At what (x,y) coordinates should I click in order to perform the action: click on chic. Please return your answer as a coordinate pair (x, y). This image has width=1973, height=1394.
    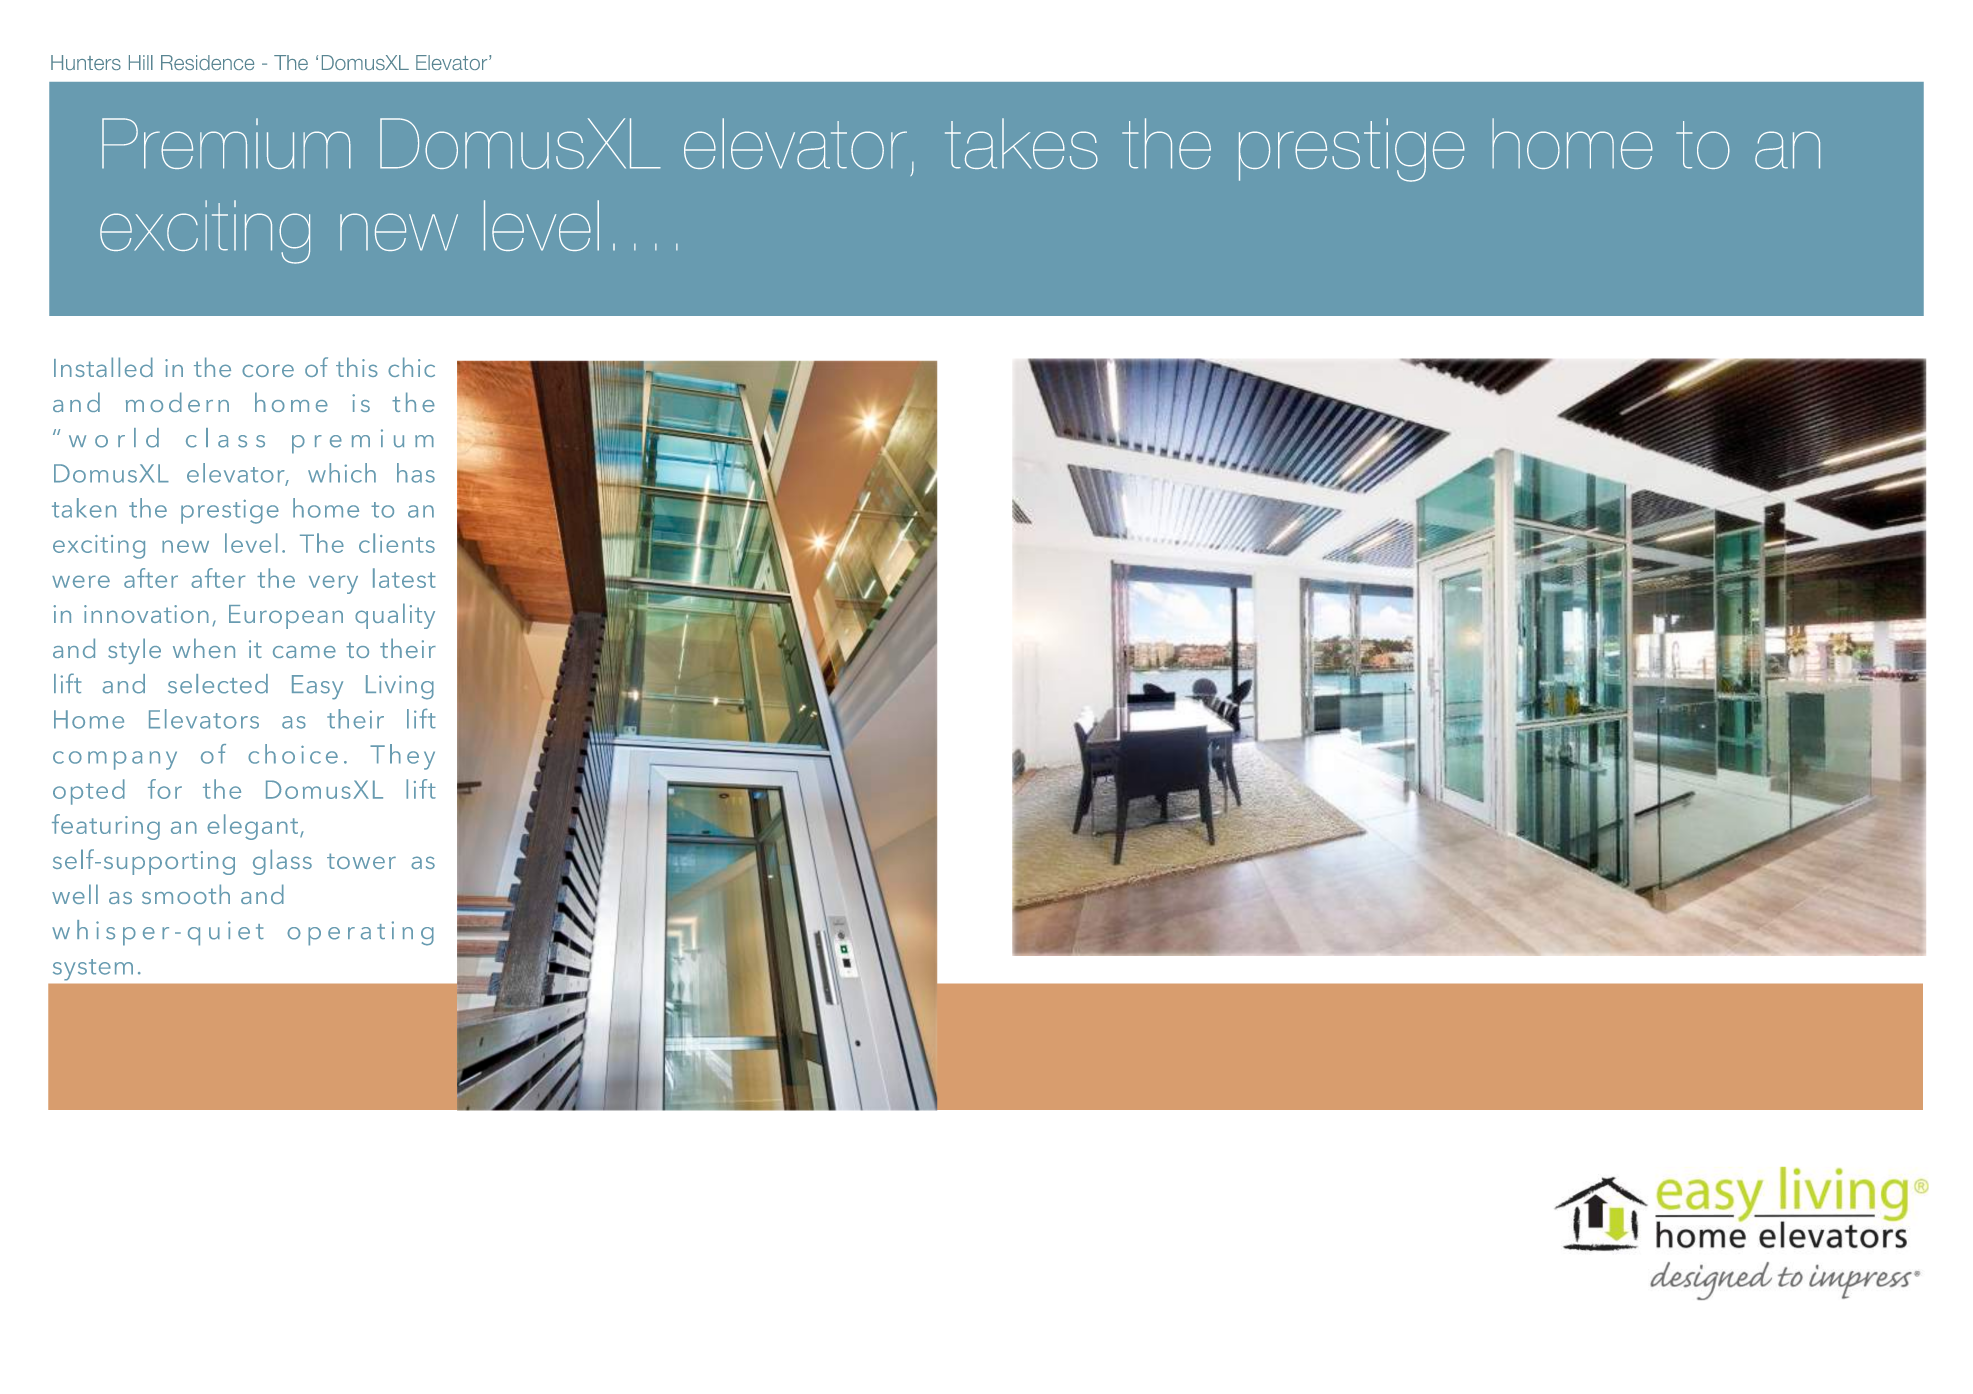
    Looking at the image, I should click on (411, 367).
